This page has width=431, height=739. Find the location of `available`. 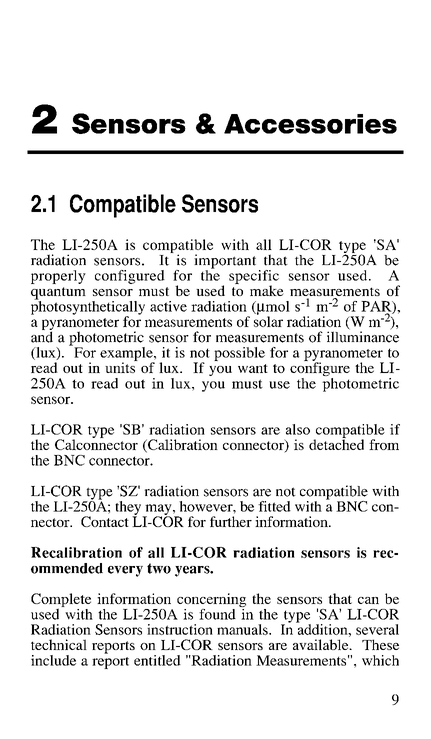

available is located at coordinates (322, 644).
